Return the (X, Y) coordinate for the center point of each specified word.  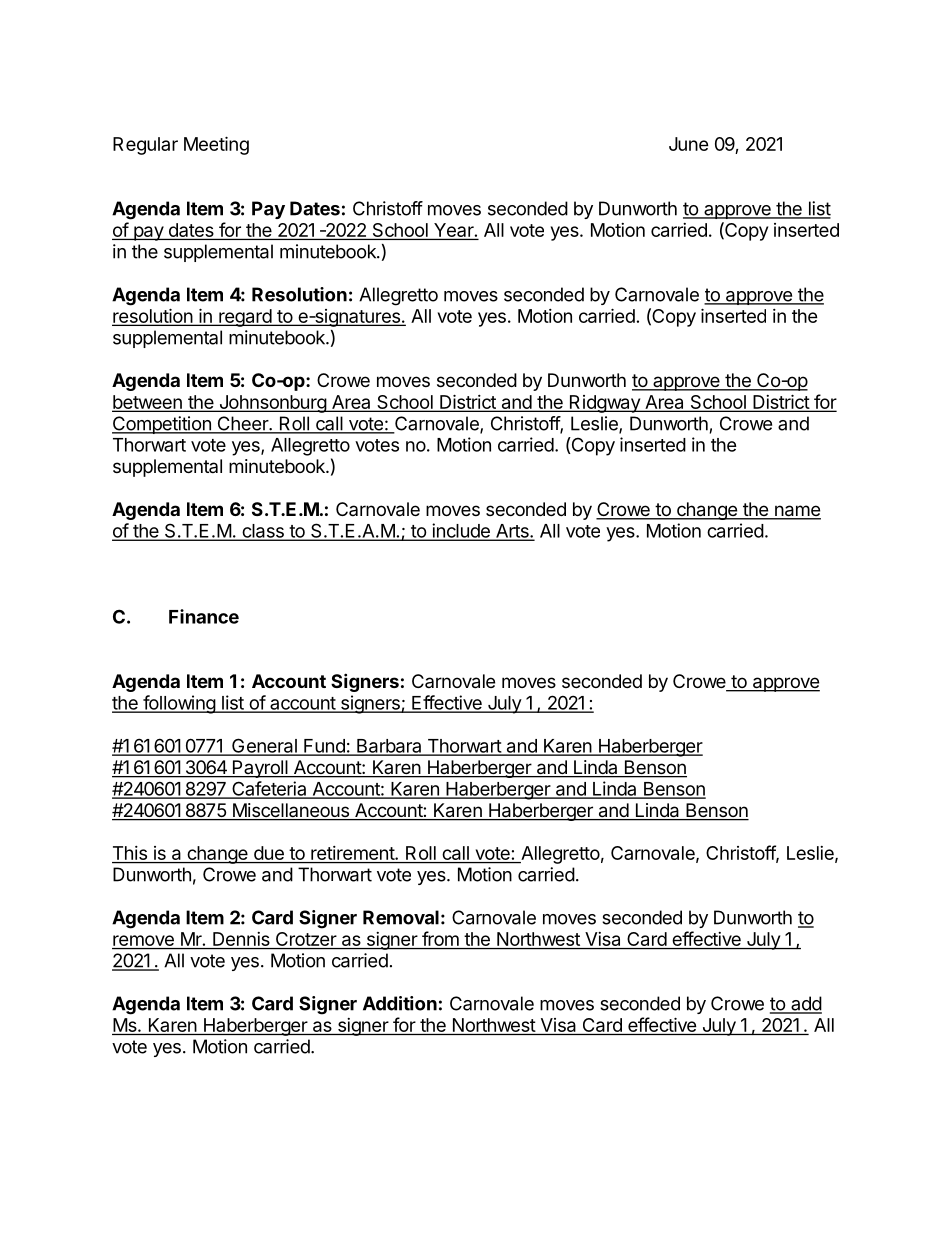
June (689, 144)
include (461, 531)
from (440, 940)
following (179, 704)
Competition (162, 425)
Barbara (389, 747)
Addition (400, 1003)
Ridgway (605, 404)
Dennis (241, 940)
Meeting (216, 145)
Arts (512, 532)
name (797, 512)
